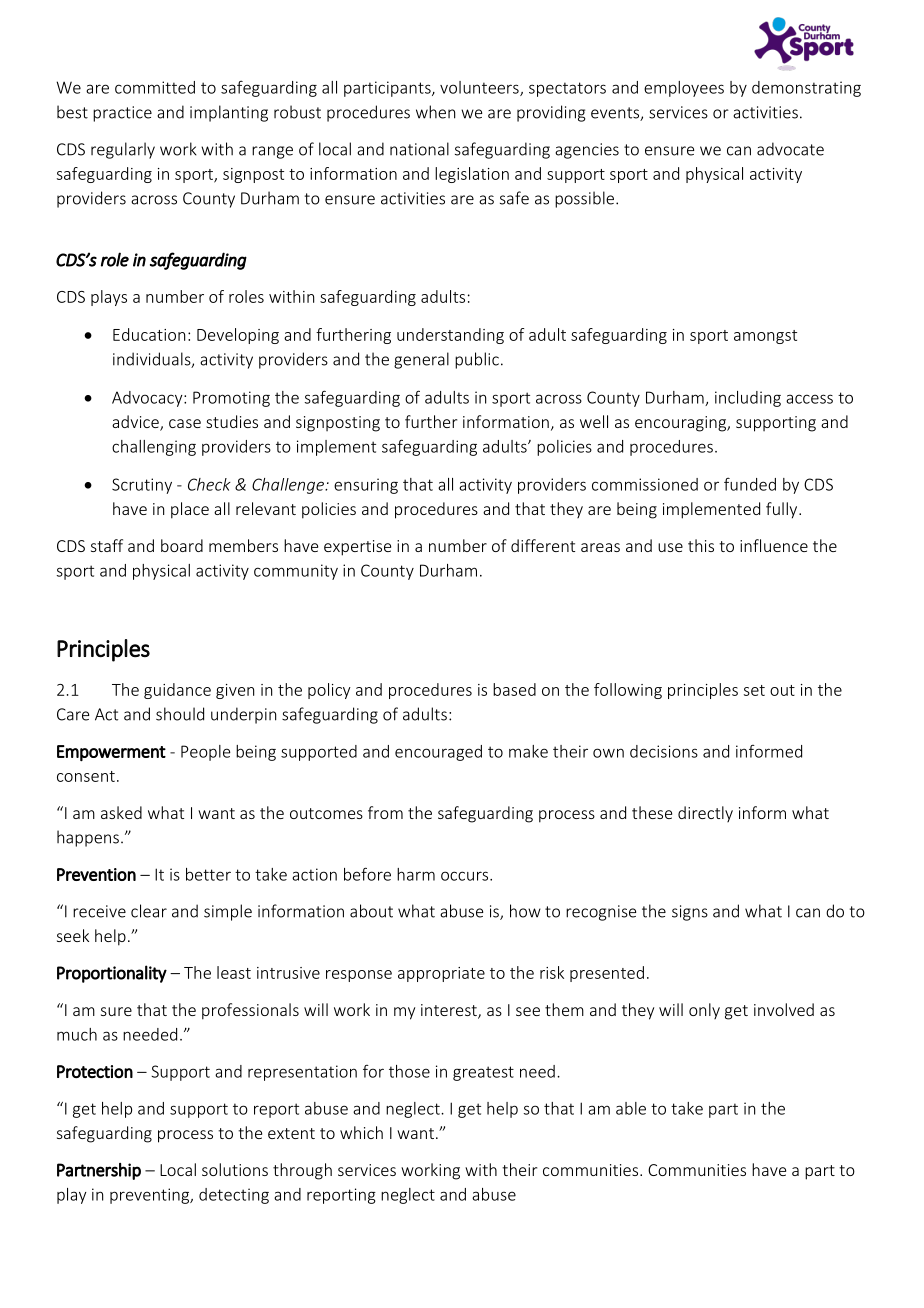 The height and width of the image is (1308, 924). I want to click on solutions, so click(235, 1169).
